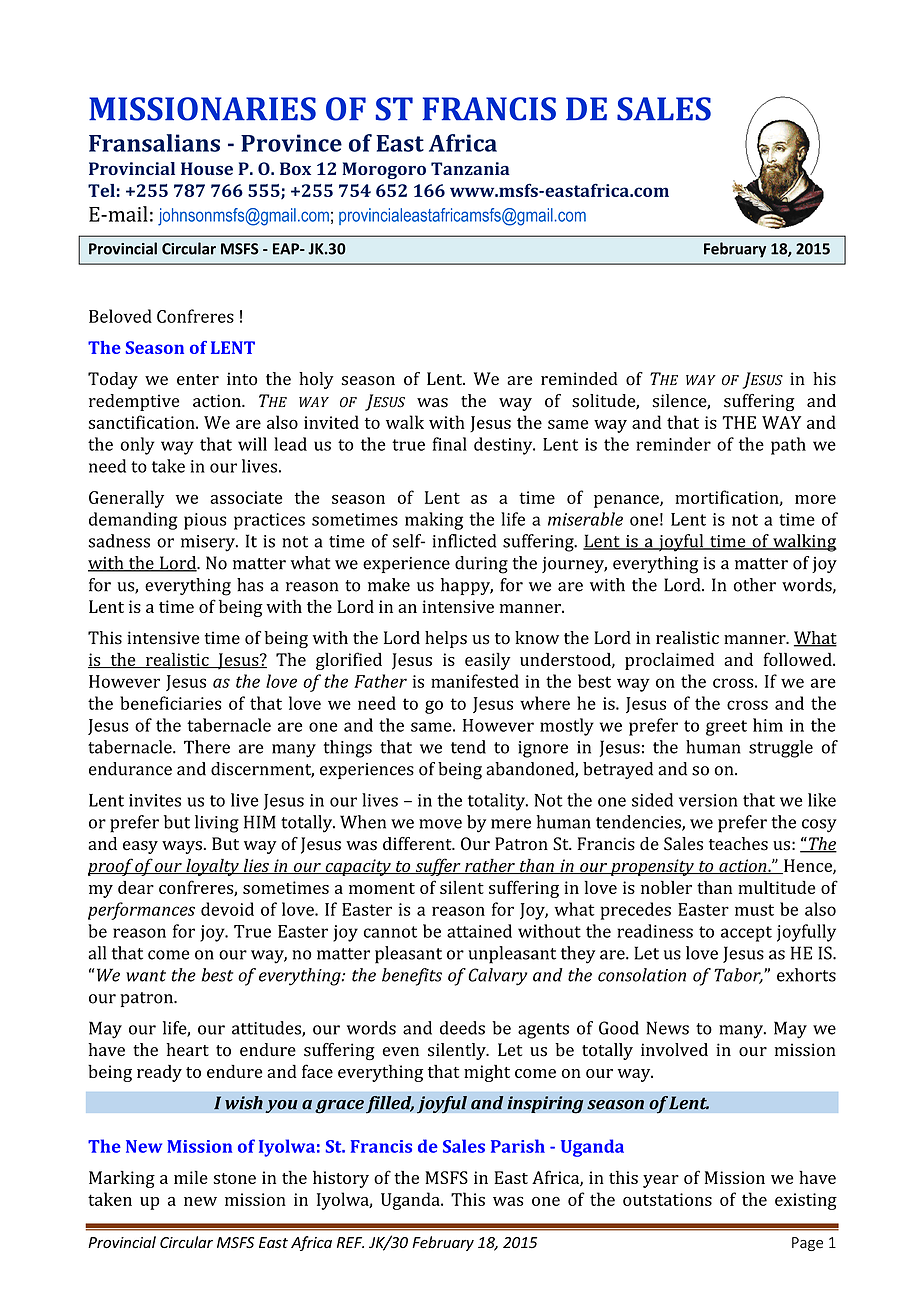  What do you see at coordinates (726, 728) in the screenshot?
I see `greet` at bounding box center [726, 728].
